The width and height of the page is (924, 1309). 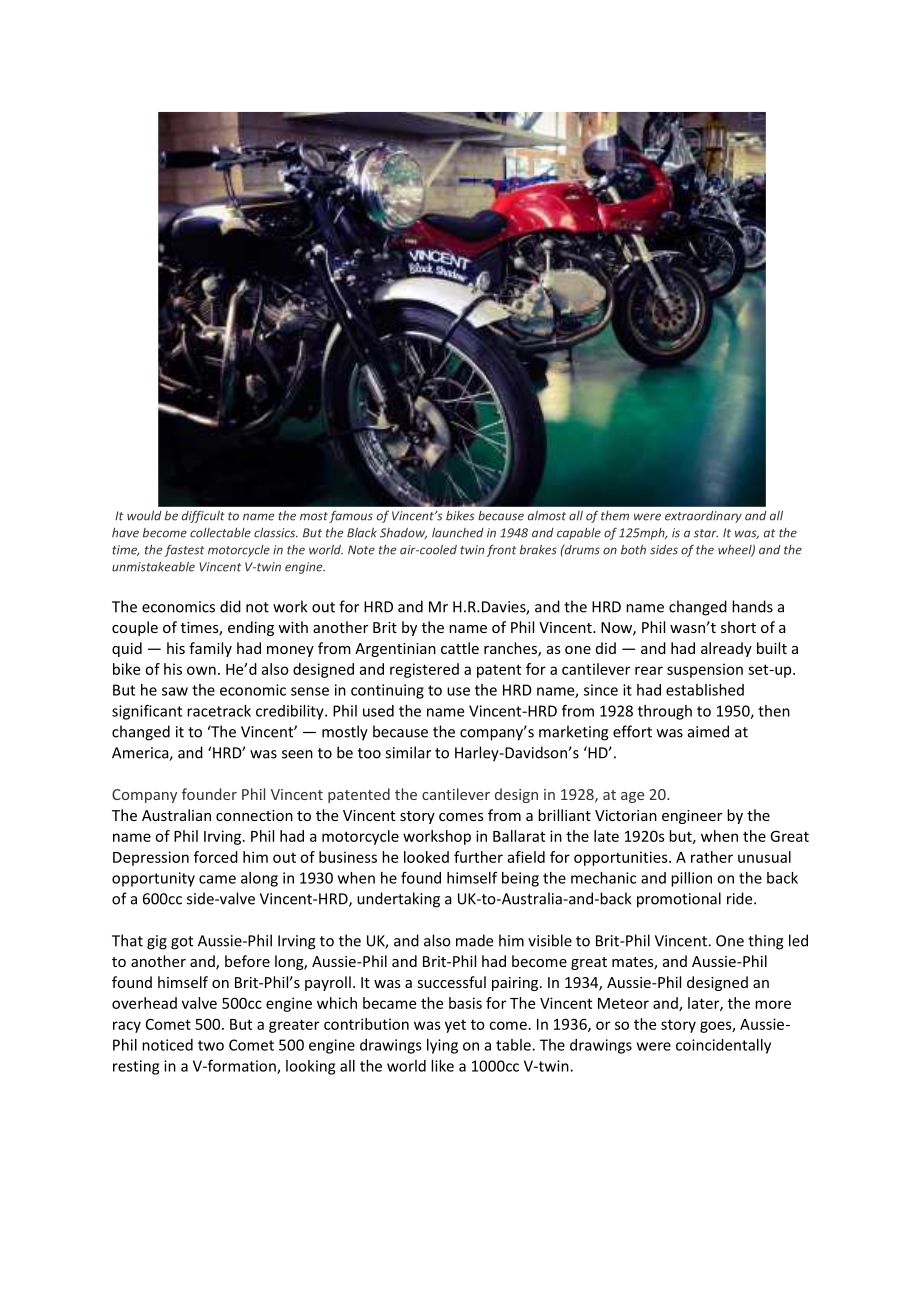 What do you see at coordinates (219, 711) in the page?
I see `racetrack` at bounding box center [219, 711].
